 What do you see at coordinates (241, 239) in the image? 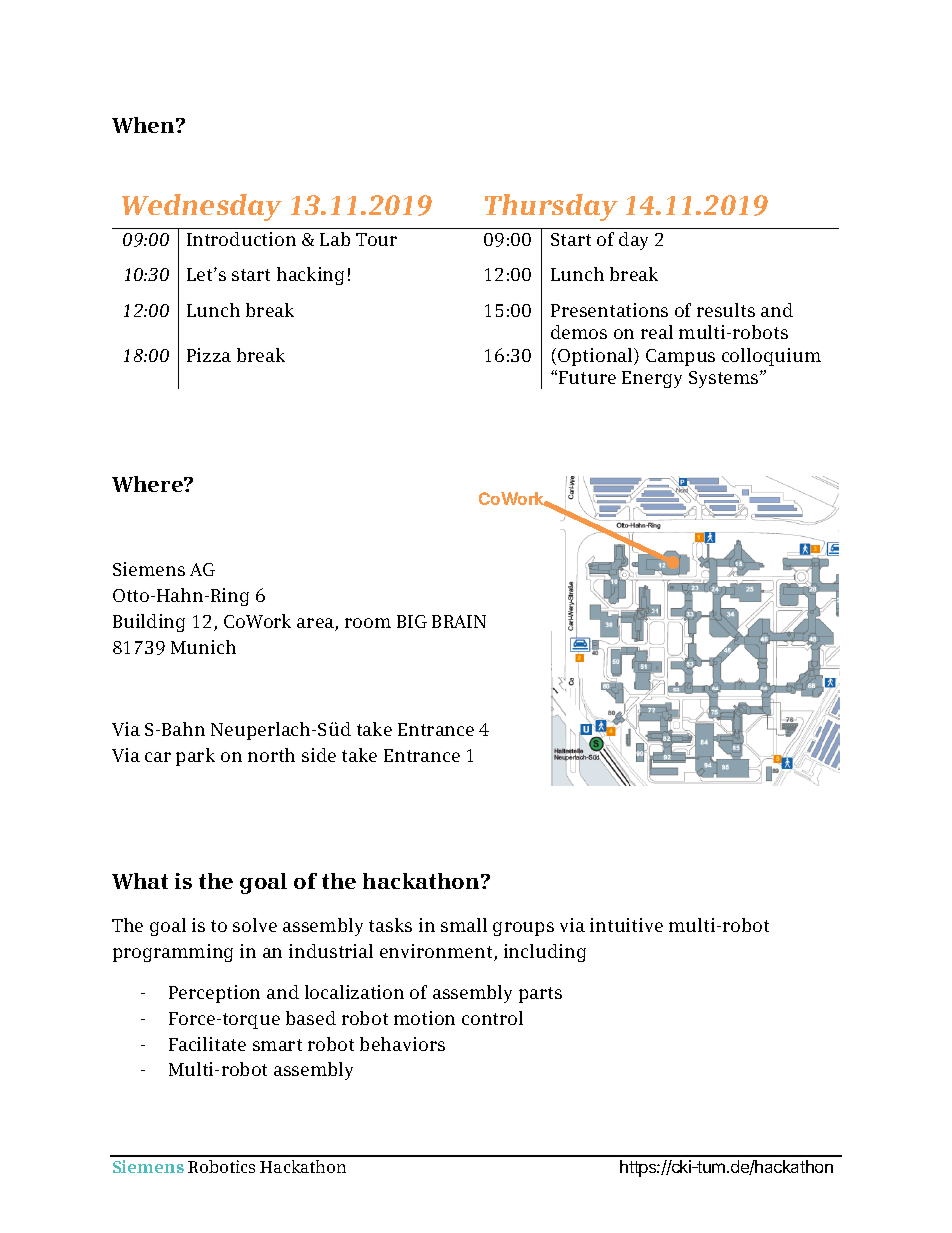
I see `Introduction` at bounding box center [241, 239].
